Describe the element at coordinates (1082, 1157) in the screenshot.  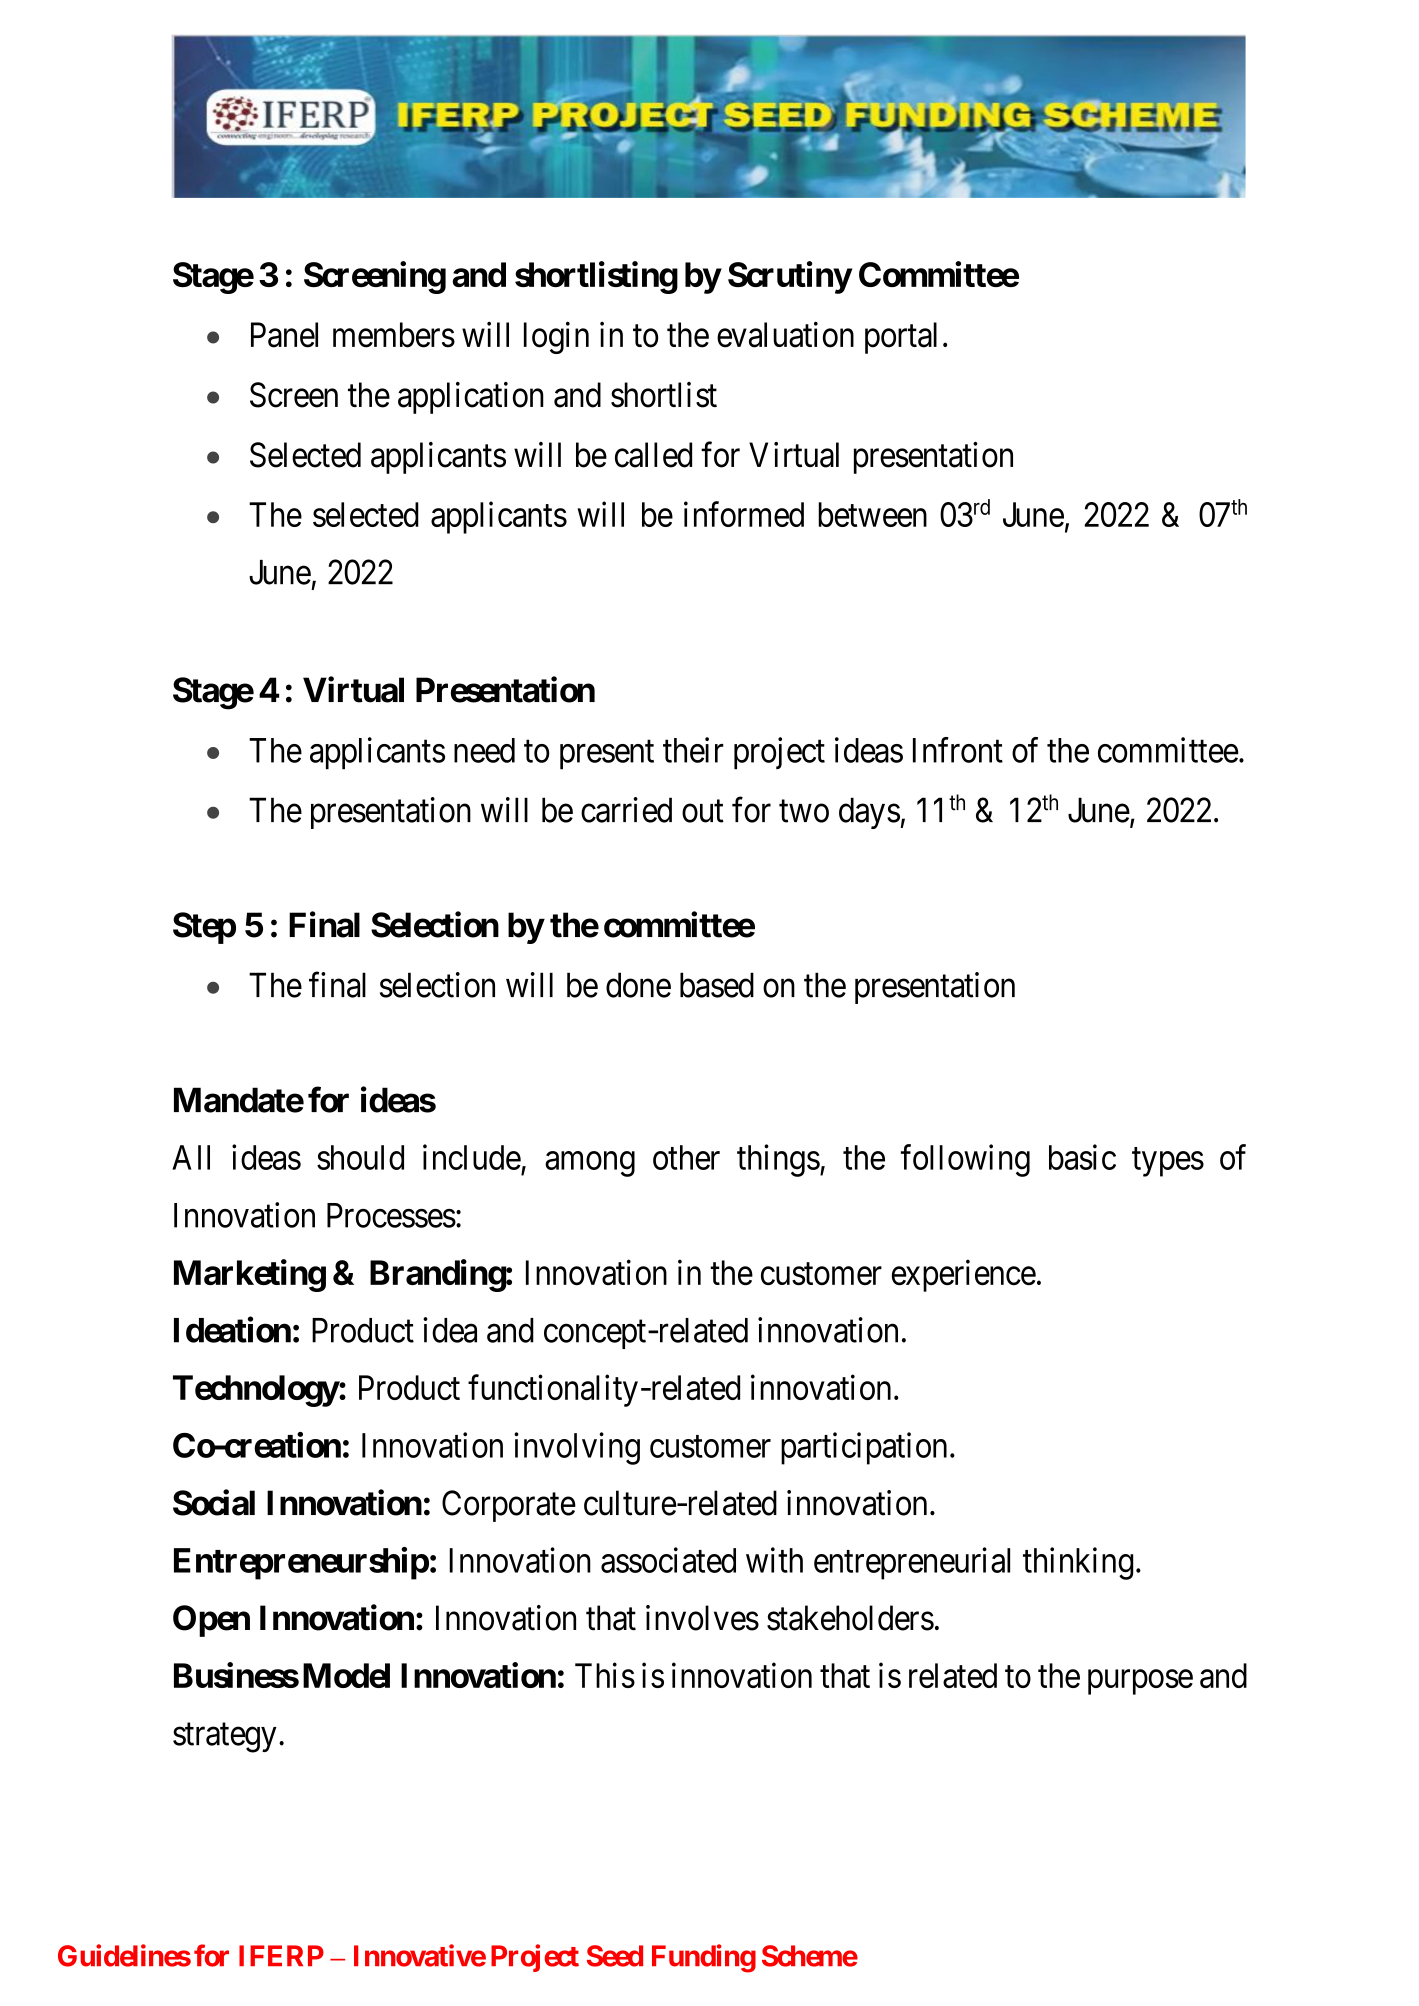
I see `basic` at that location.
